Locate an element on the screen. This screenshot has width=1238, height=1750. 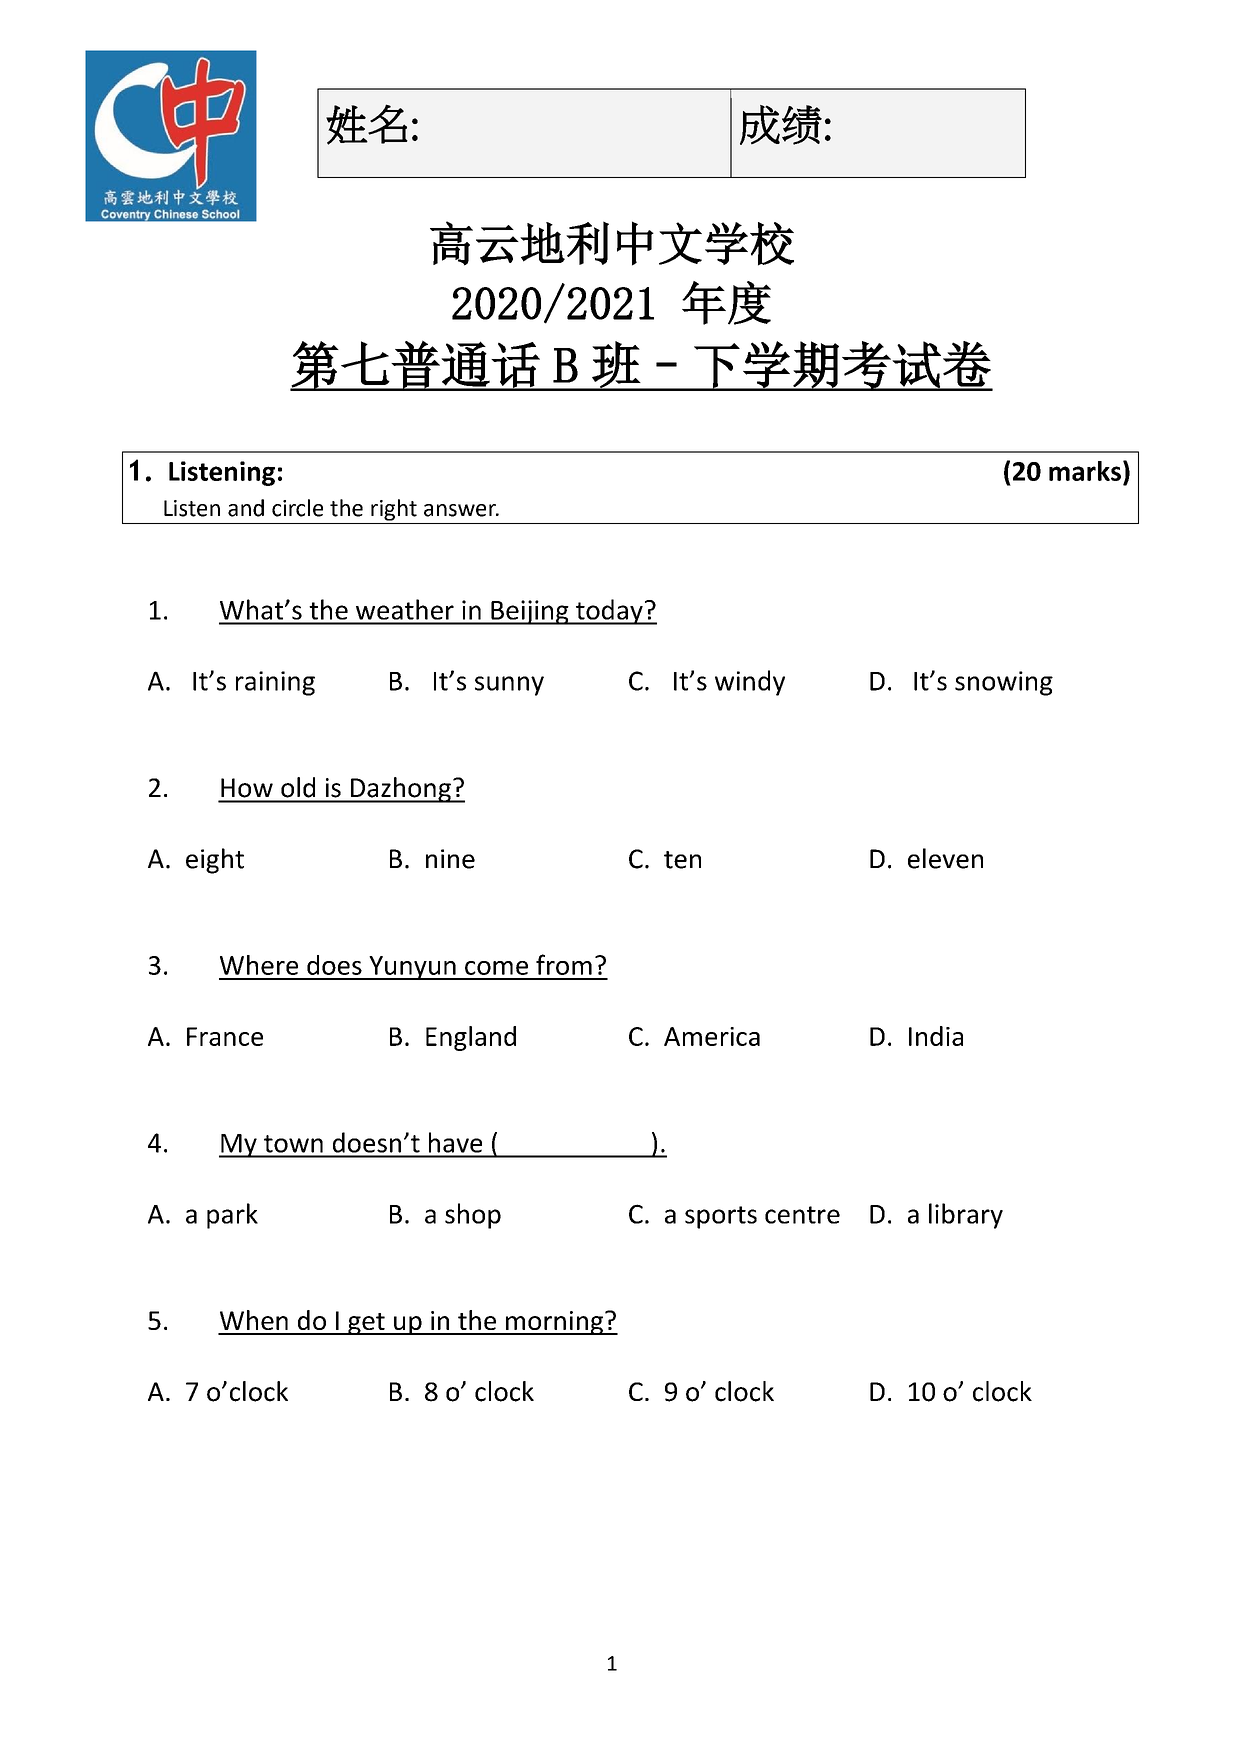
France is located at coordinates (225, 1036).
